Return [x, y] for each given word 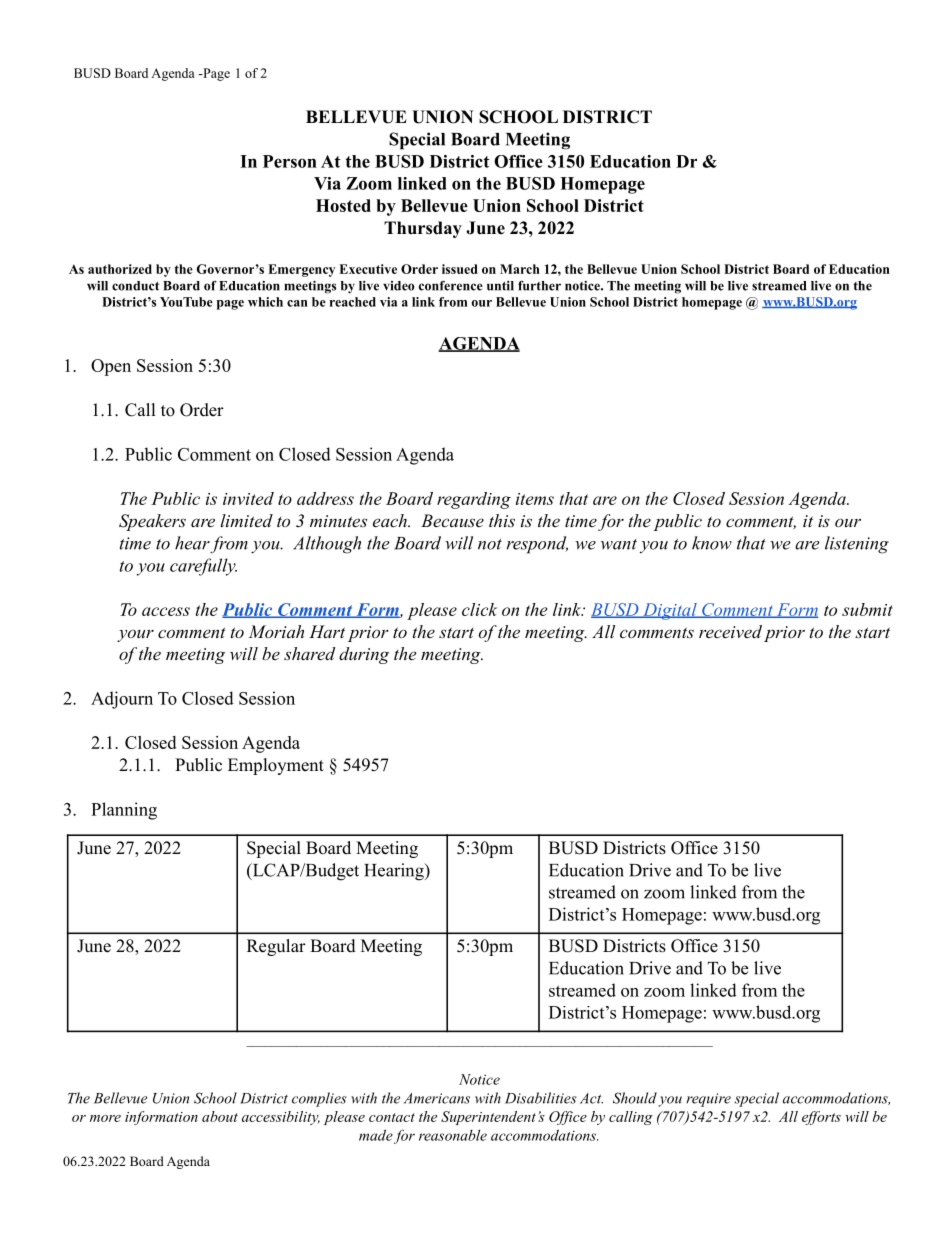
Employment [276, 766]
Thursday [423, 229]
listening [857, 545]
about [220, 1116]
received [730, 631]
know [712, 543]
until [500, 286]
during [364, 655]
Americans [437, 1098]
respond [537, 545]
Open [111, 367]
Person [290, 161]
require [708, 1100]
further [539, 286]
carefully [203, 567]
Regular [276, 947]
